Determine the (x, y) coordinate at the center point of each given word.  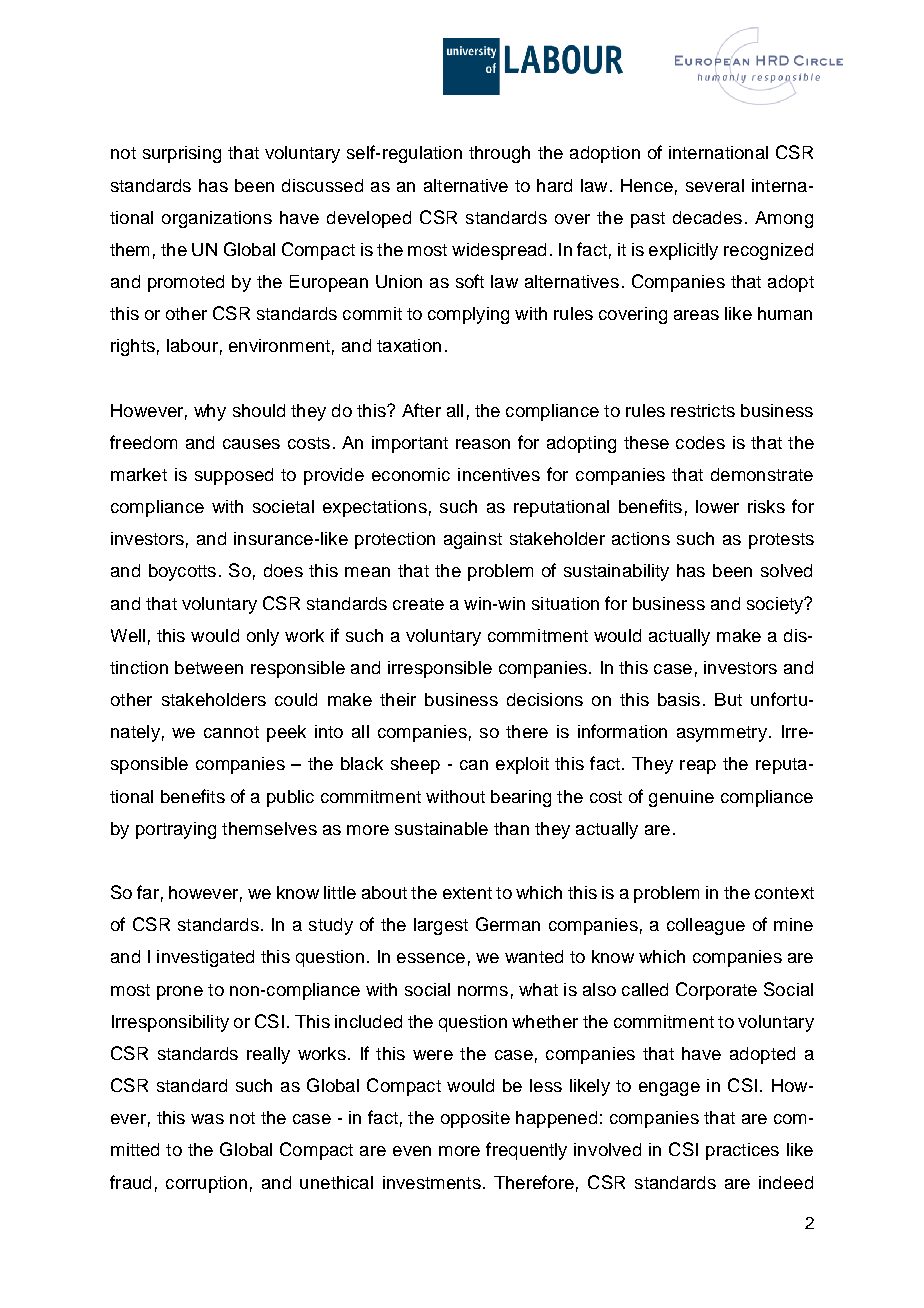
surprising (182, 154)
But (728, 699)
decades (707, 217)
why (210, 412)
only (263, 637)
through (499, 154)
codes (700, 442)
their (398, 699)
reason (483, 444)
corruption (206, 1184)
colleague (706, 926)
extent (467, 893)
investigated (205, 958)
